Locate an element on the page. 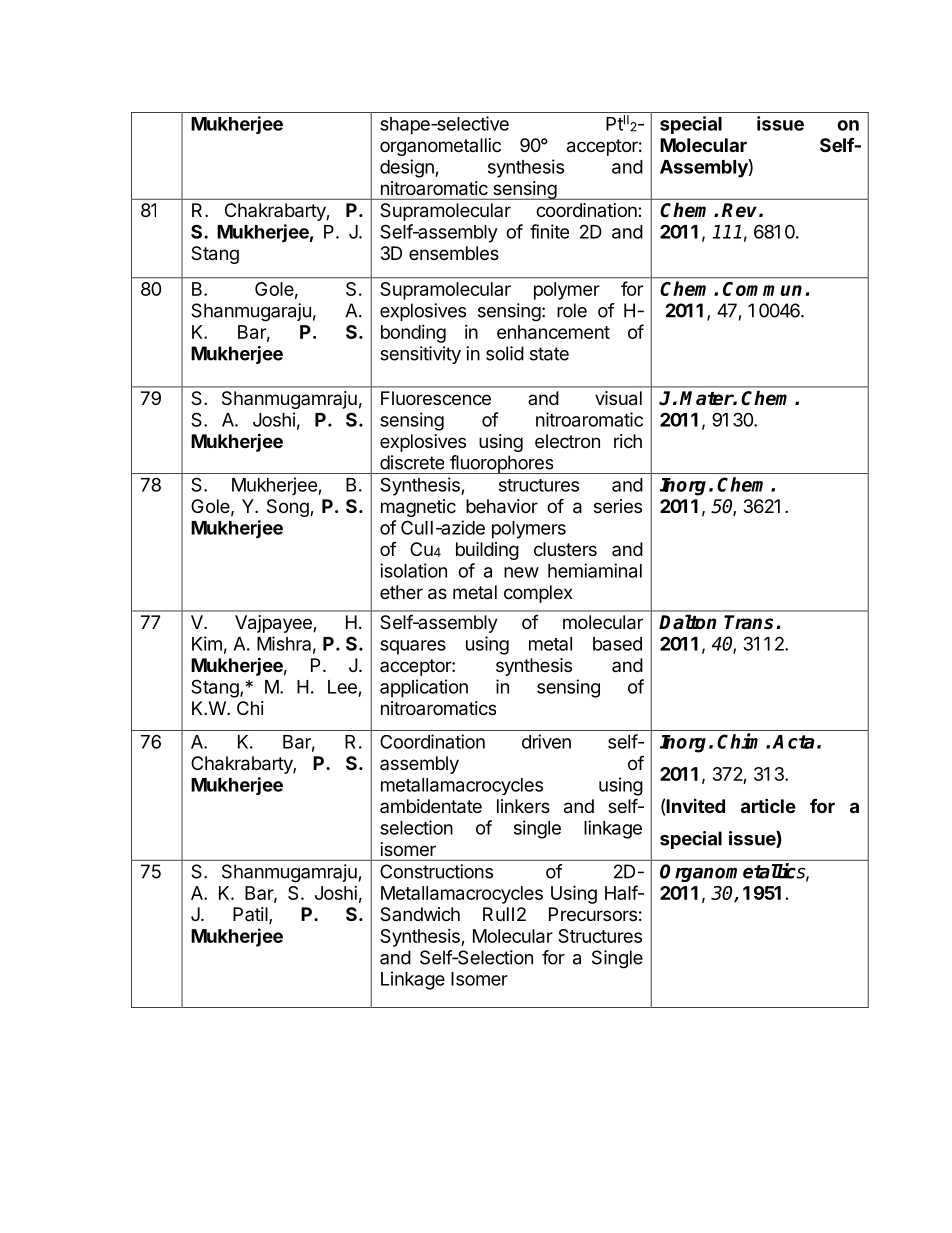 The height and width of the page is (1233, 952). finite is located at coordinates (549, 231).
